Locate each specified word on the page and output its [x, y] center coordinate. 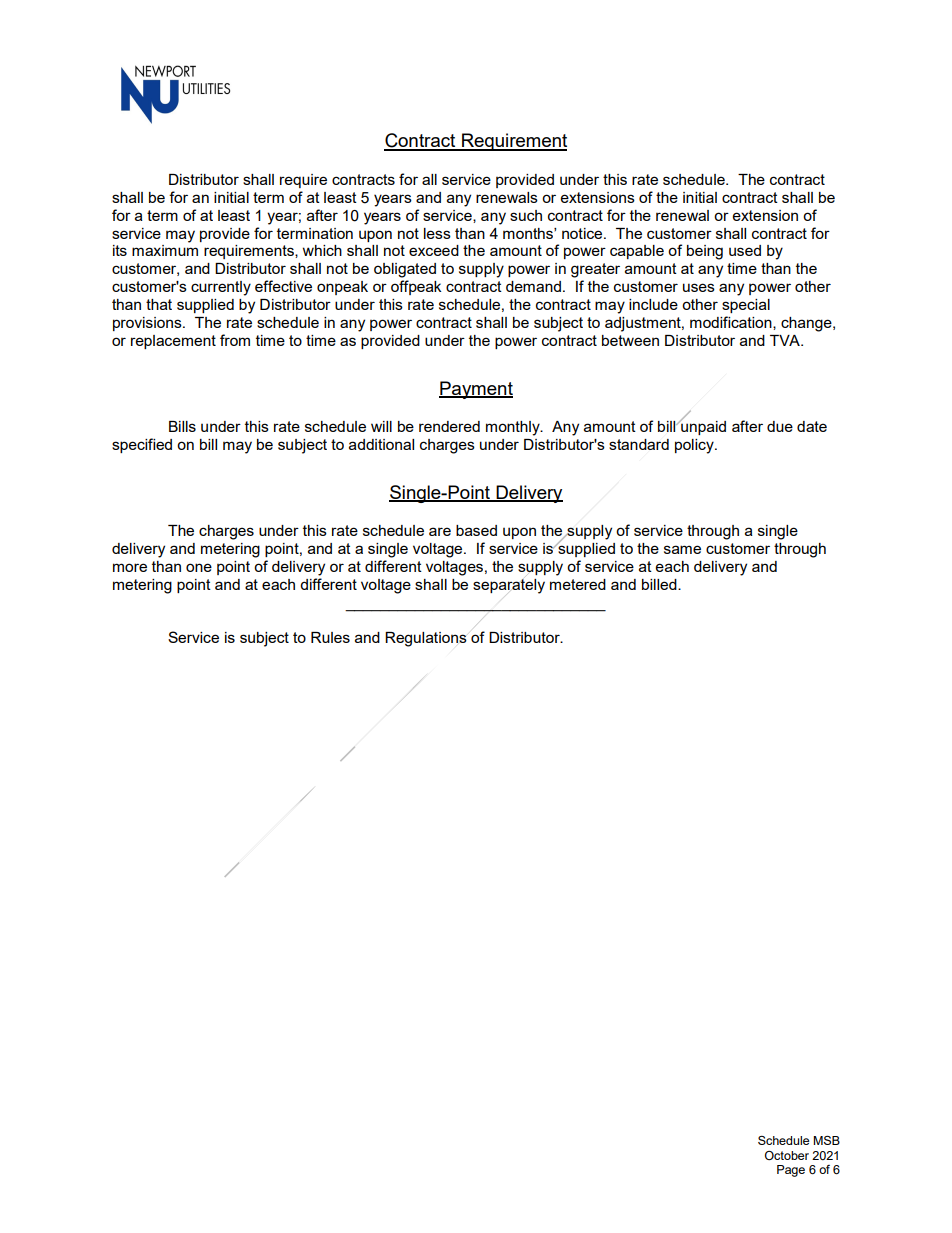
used [745, 250]
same [682, 549]
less [437, 233]
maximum [165, 250]
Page [791, 1171]
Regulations [426, 639]
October [787, 1155]
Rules [330, 637]
